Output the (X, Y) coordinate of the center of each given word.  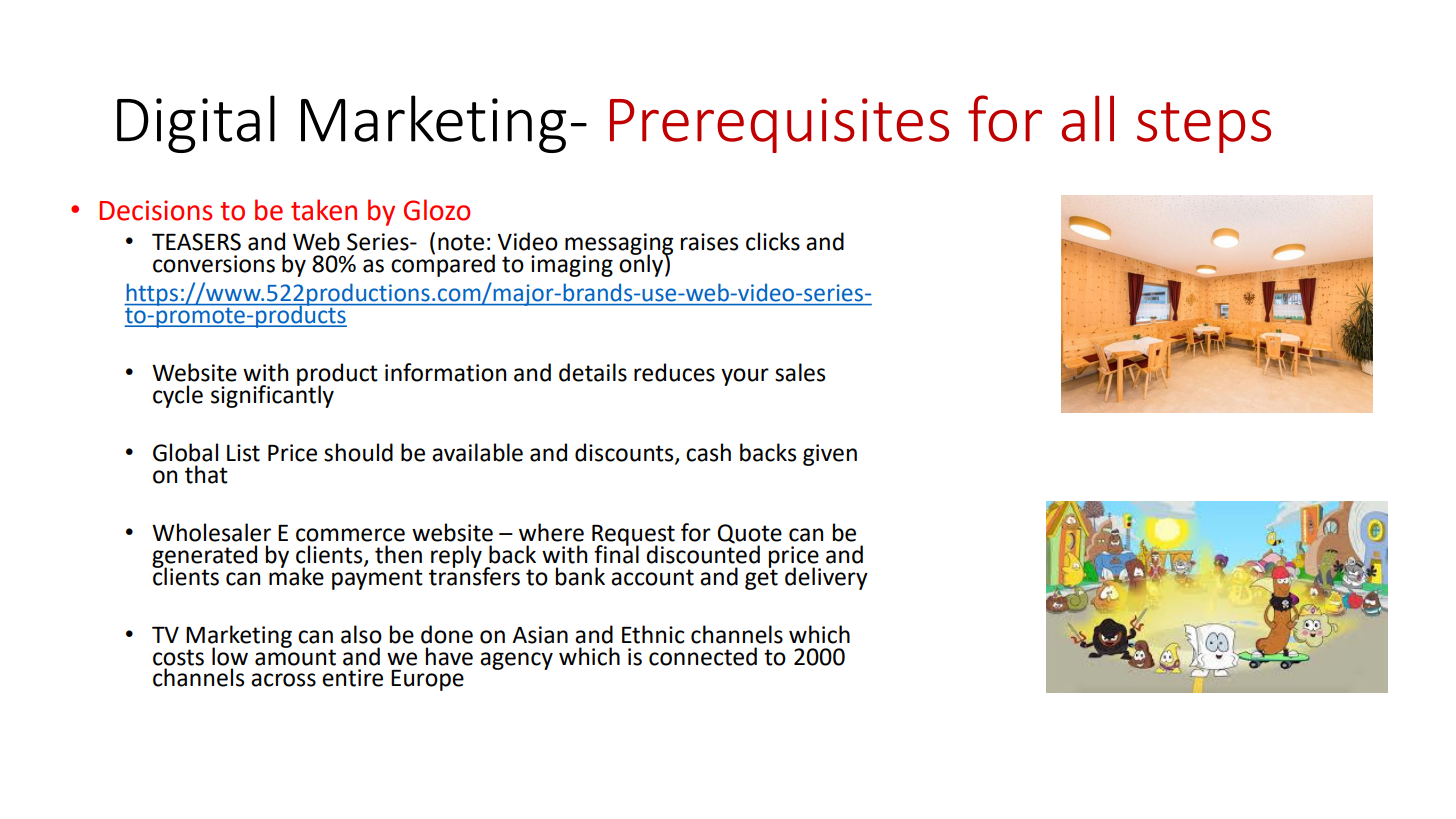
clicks (773, 241)
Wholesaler (211, 532)
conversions (214, 264)
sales (800, 372)
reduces (674, 372)
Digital (196, 124)
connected (703, 656)
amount (295, 656)
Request (633, 536)
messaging (619, 245)
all (1088, 118)
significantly (272, 395)
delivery (826, 578)
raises (709, 242)
